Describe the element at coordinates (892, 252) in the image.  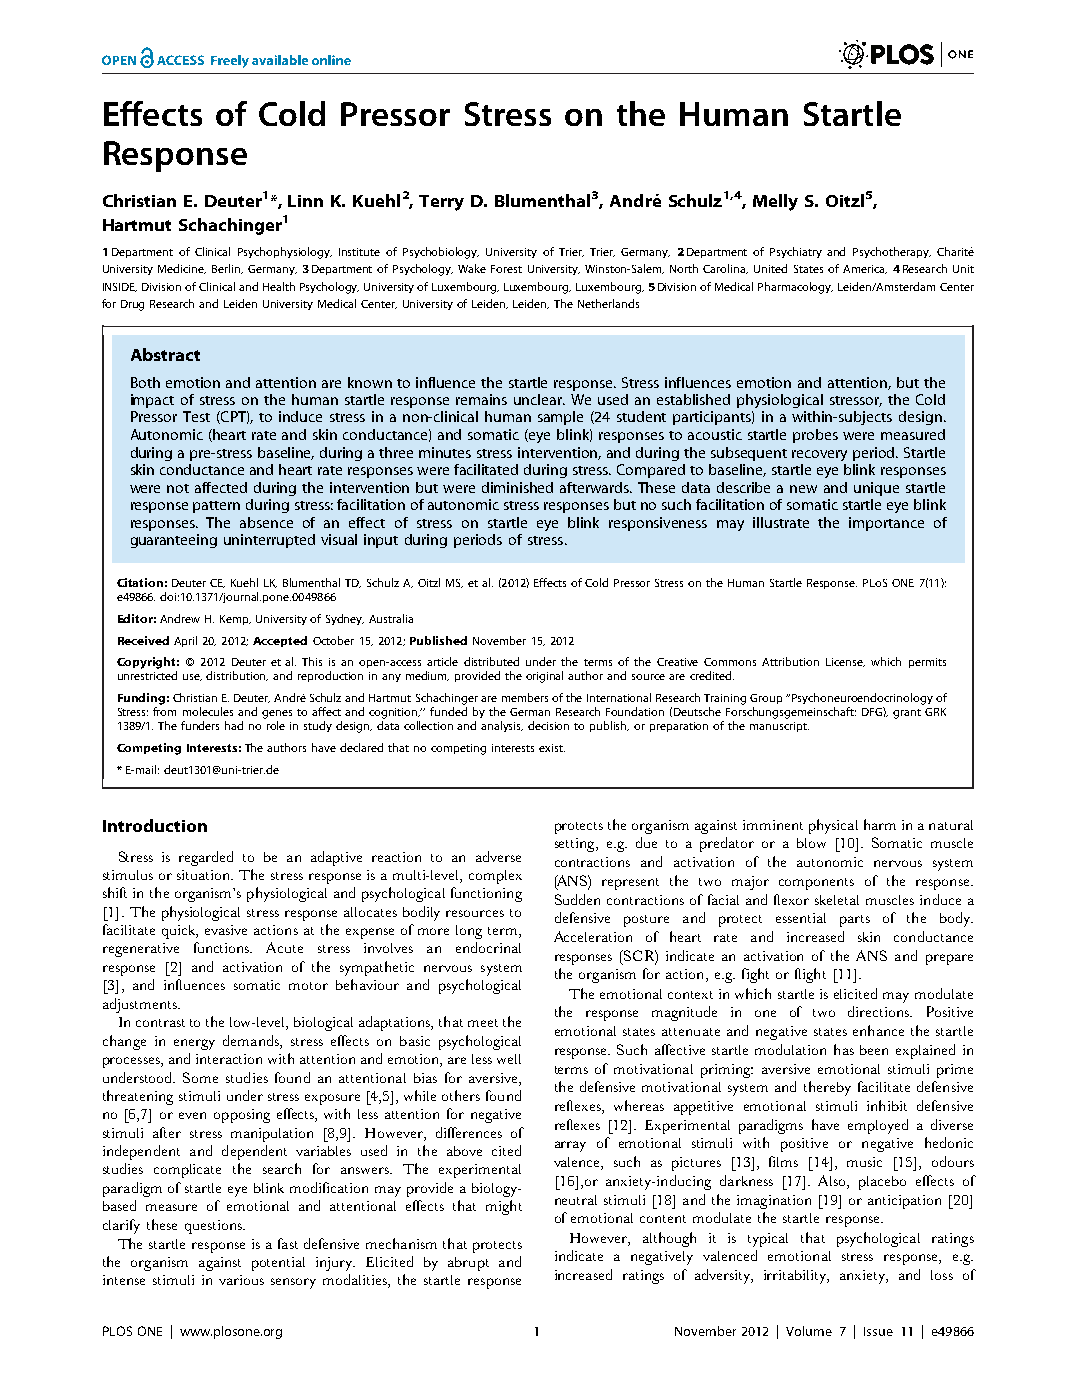
I see `Psychotherapy` at that location.
